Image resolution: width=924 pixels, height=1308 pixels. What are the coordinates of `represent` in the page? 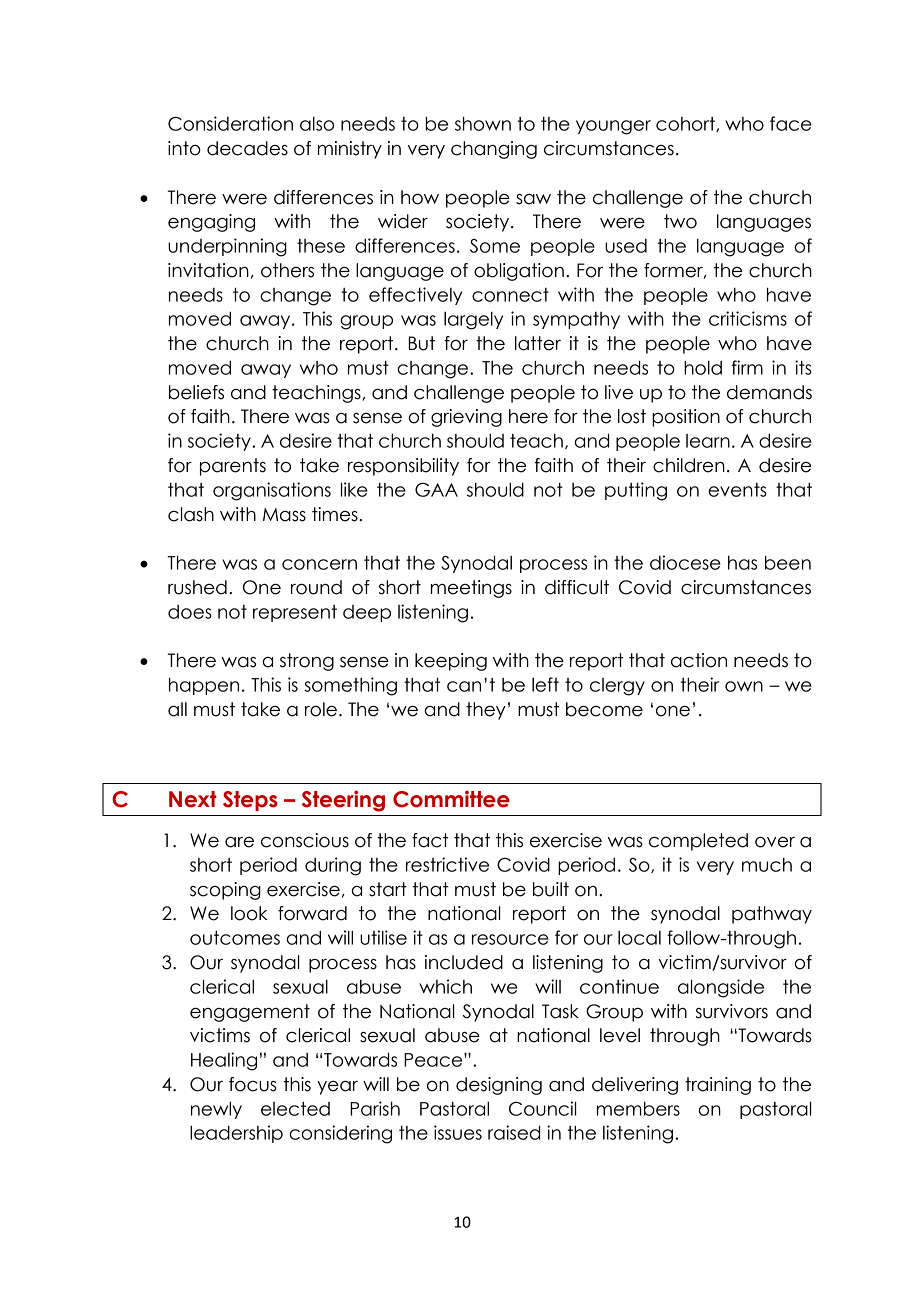 It's located at (295, 613).
